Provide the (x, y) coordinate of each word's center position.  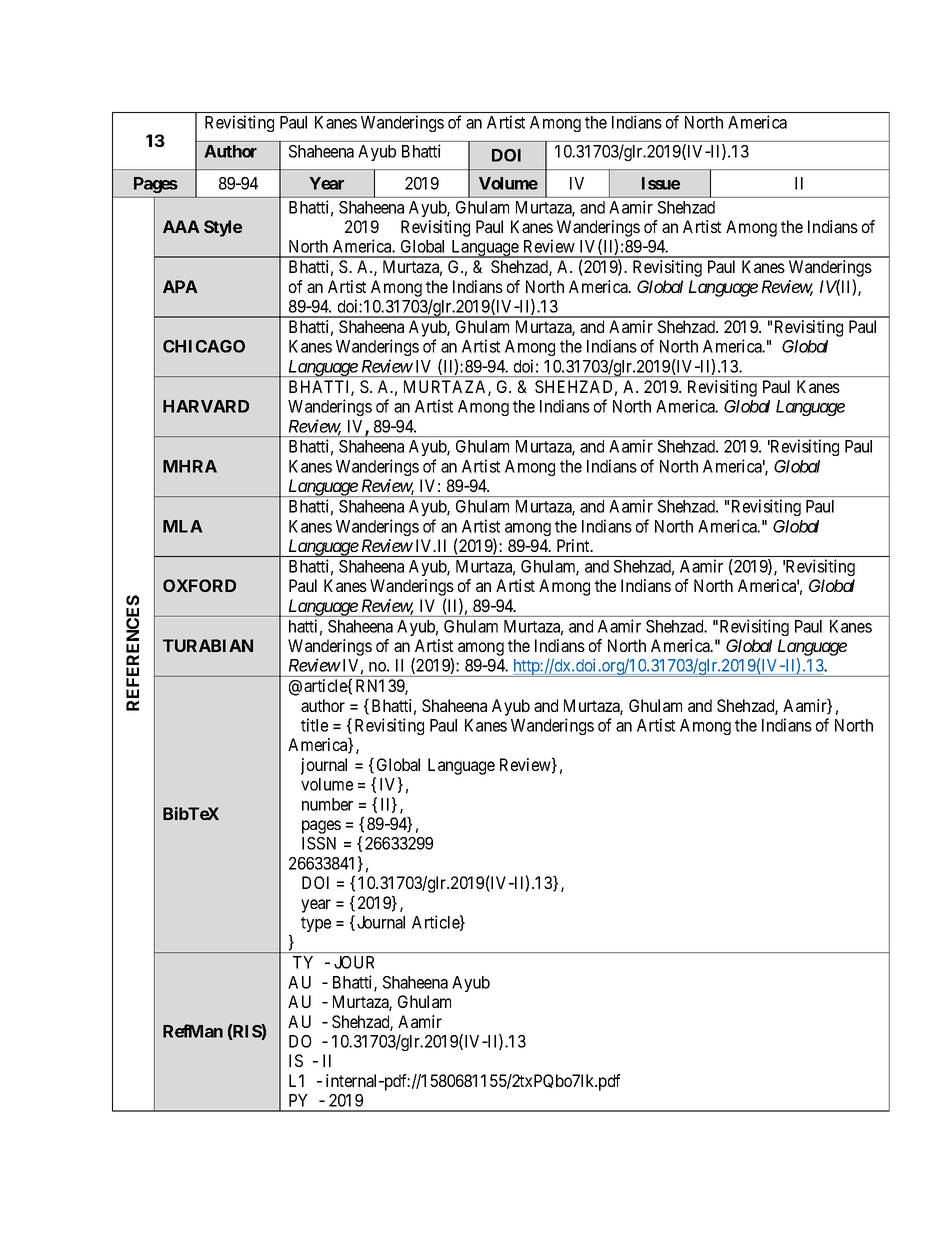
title (314, 725)
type (316, 924)
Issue (661, 183)
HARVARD (206, 406)
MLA (183, 526)
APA (180, 286)
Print (574, 545)
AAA (181, 226)
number (327, 804)
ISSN (319, 843)
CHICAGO (204, 346)
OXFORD (199, 585)
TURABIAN (208, 645)
